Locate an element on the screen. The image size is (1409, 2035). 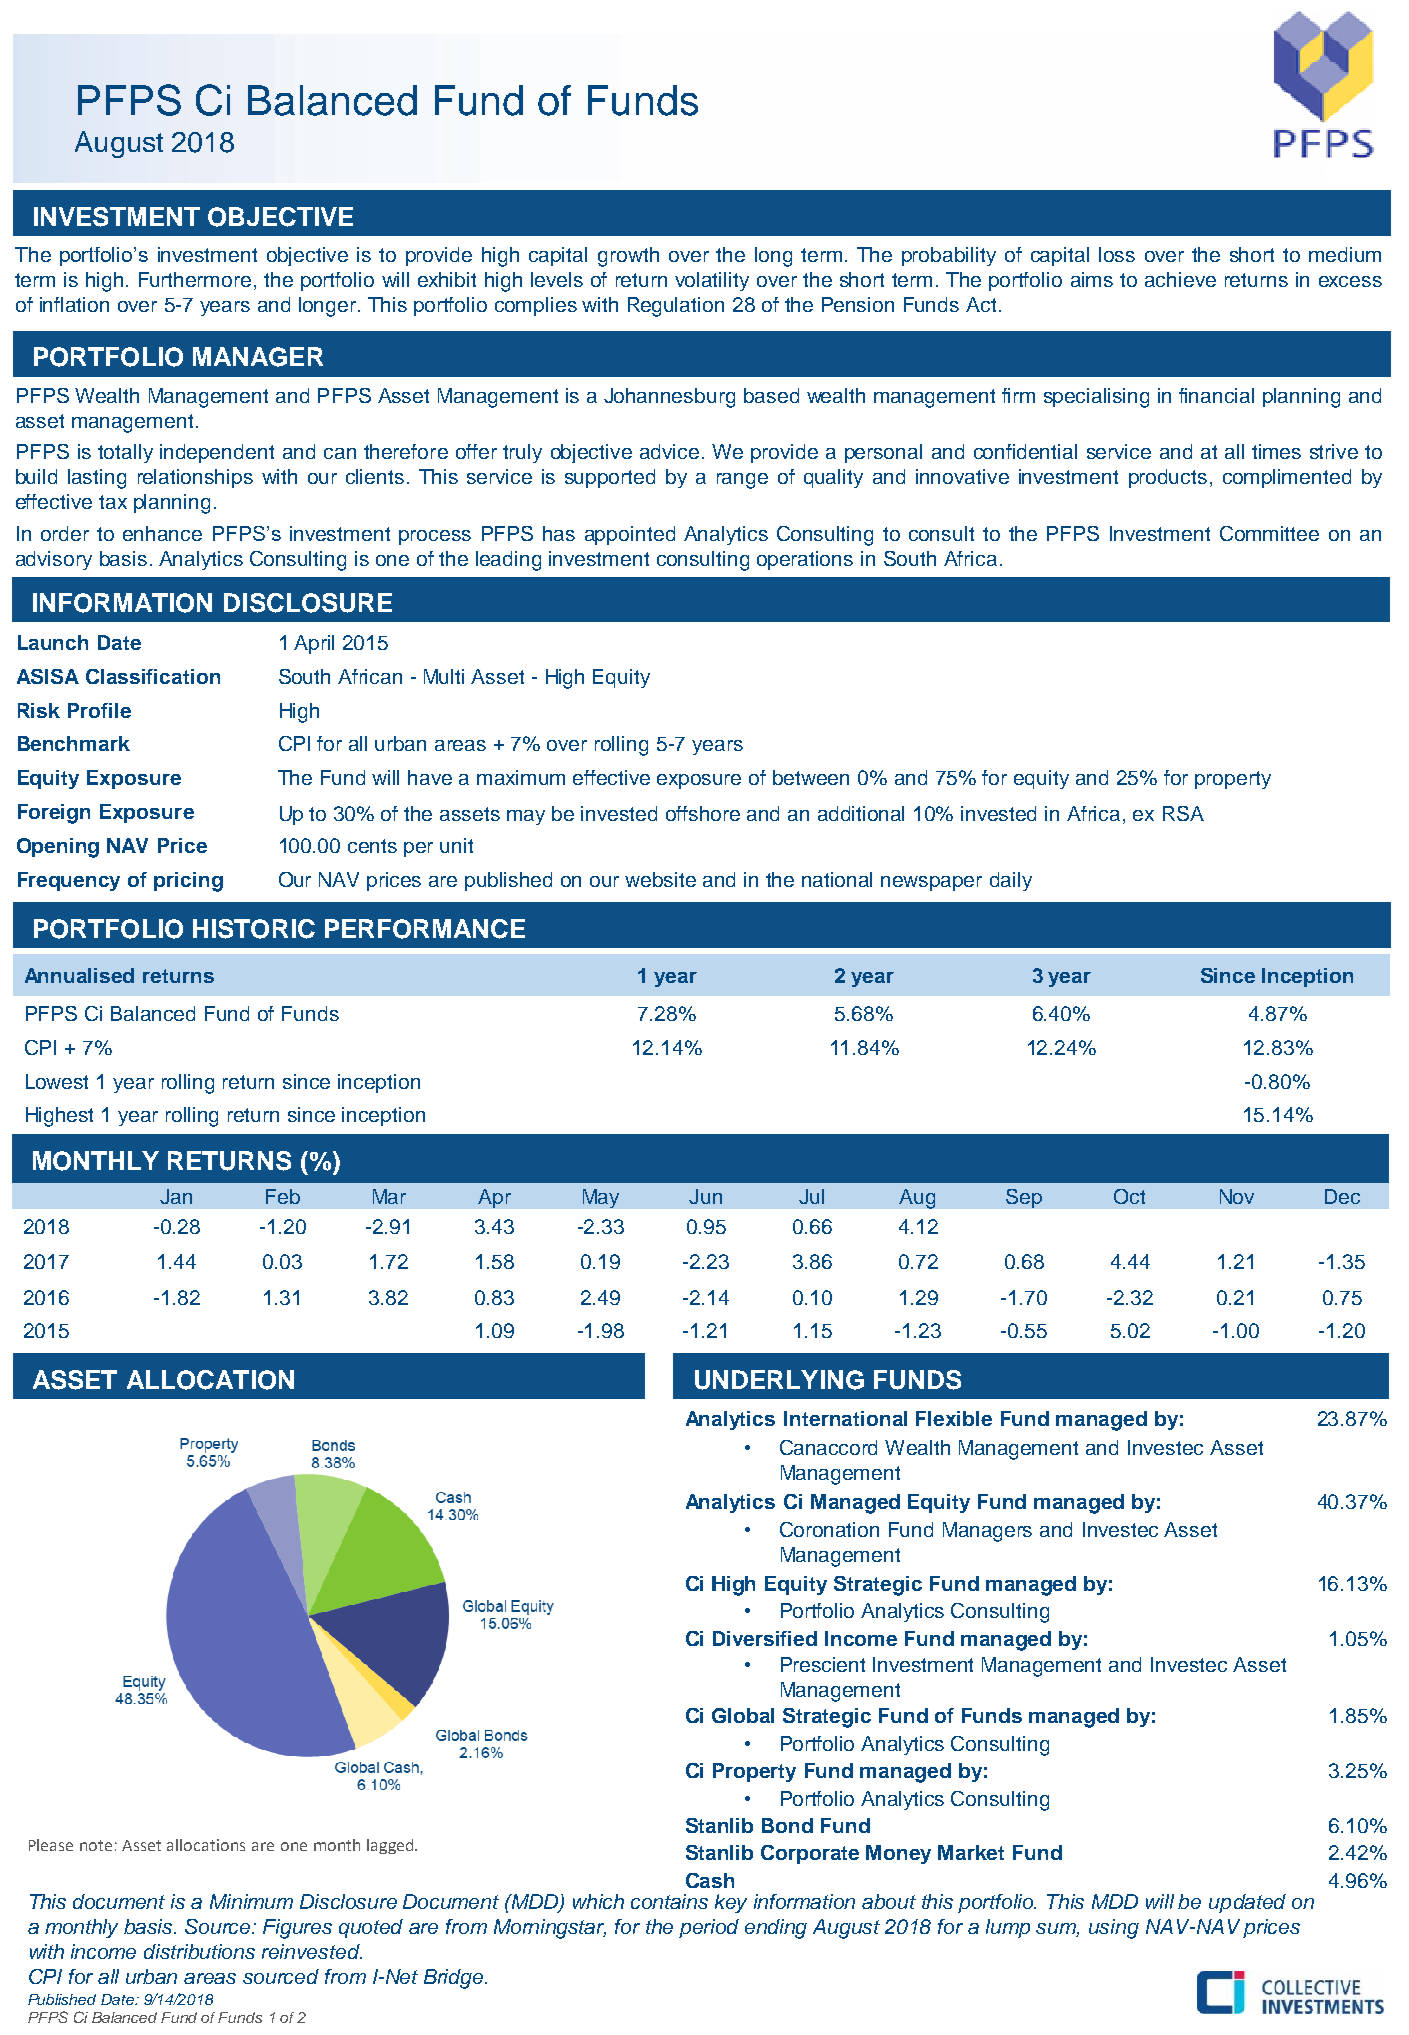
Jan is located at coordinates (176, 1196).
